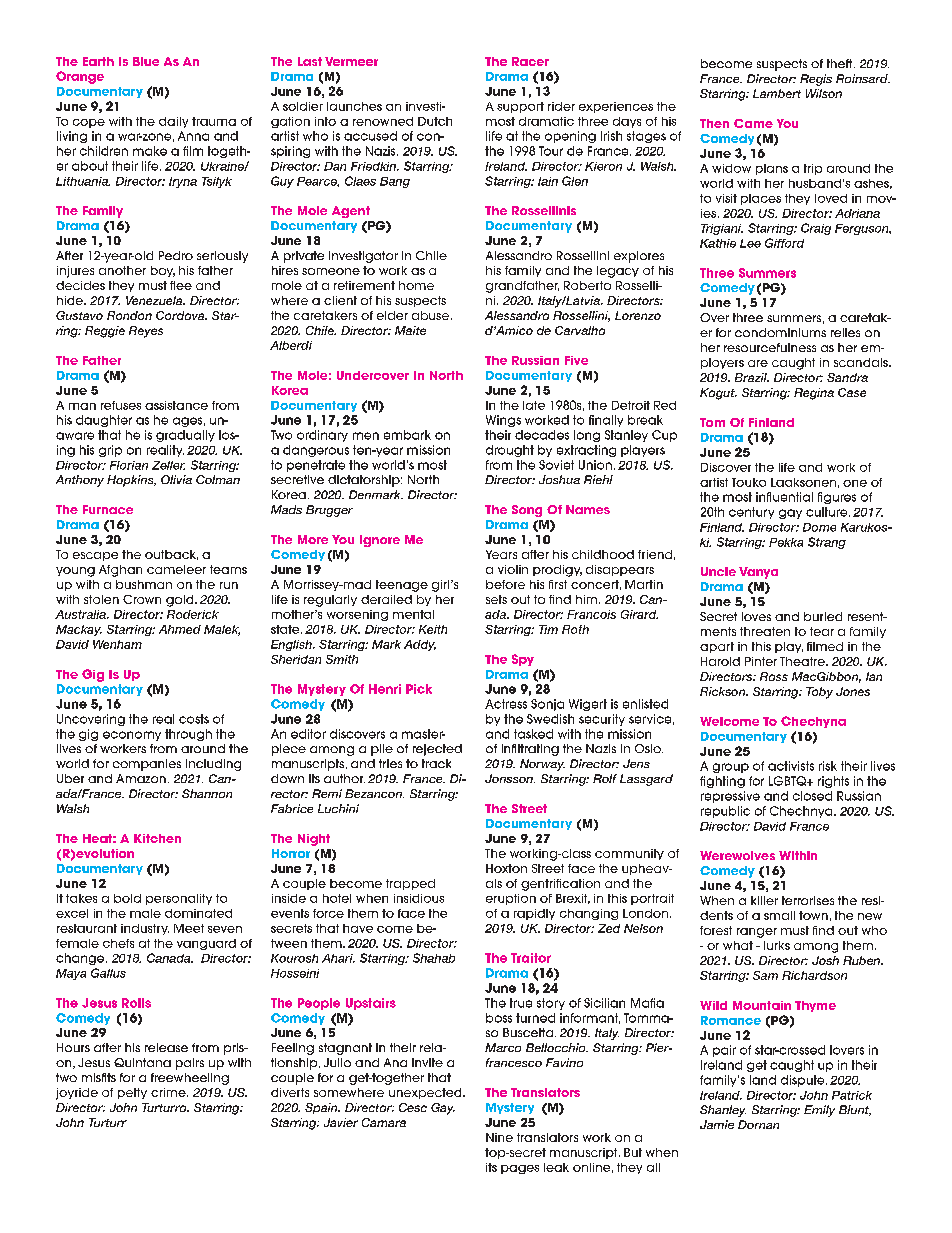  Describe the element at coordinates (780, 332) in the screenshot. I see `condominiums` at that location.
